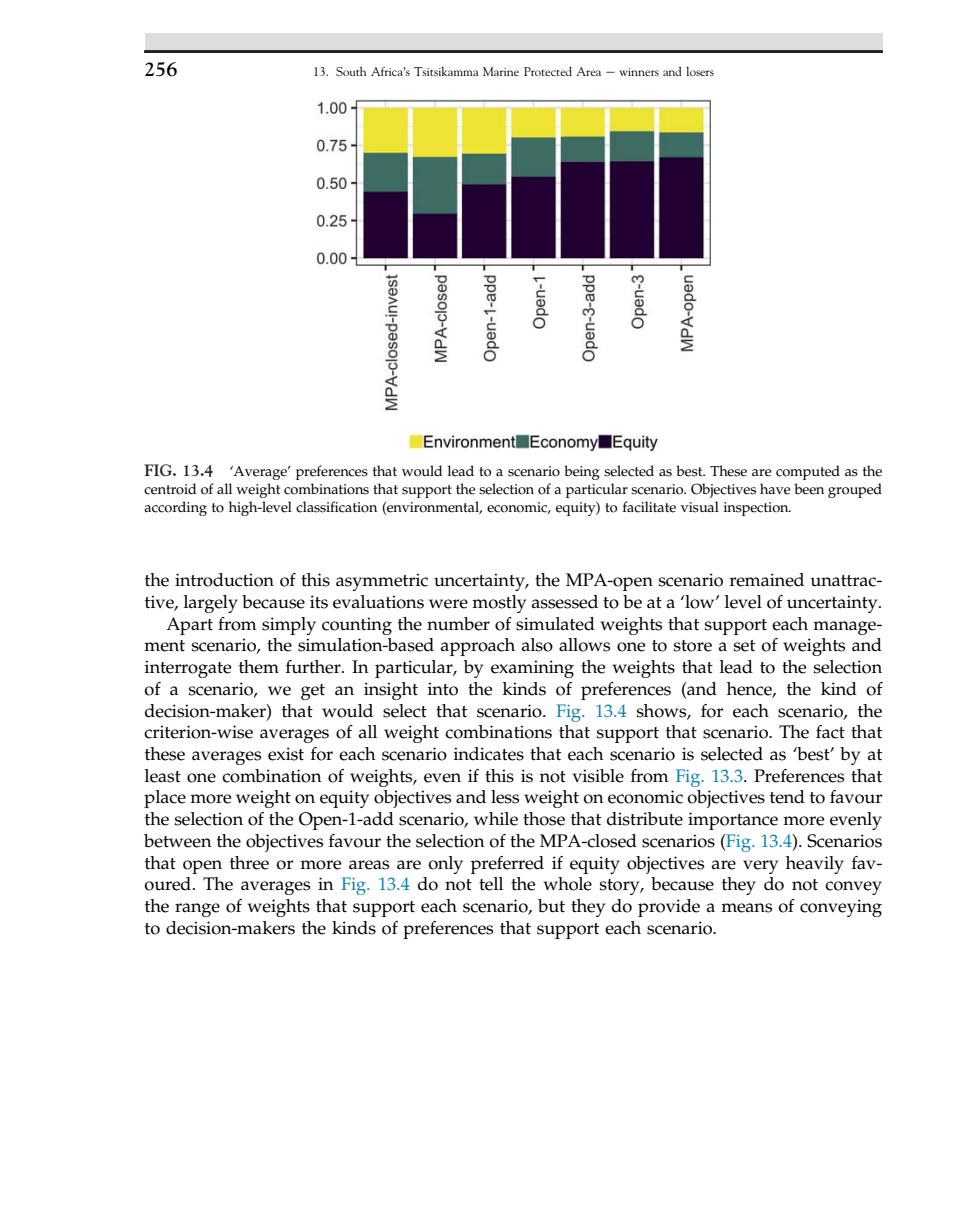 The image size is (980, 1209). What do you see at coordinates (582, 472) in the document?
I see `being` at bounding box center [582, 472].
